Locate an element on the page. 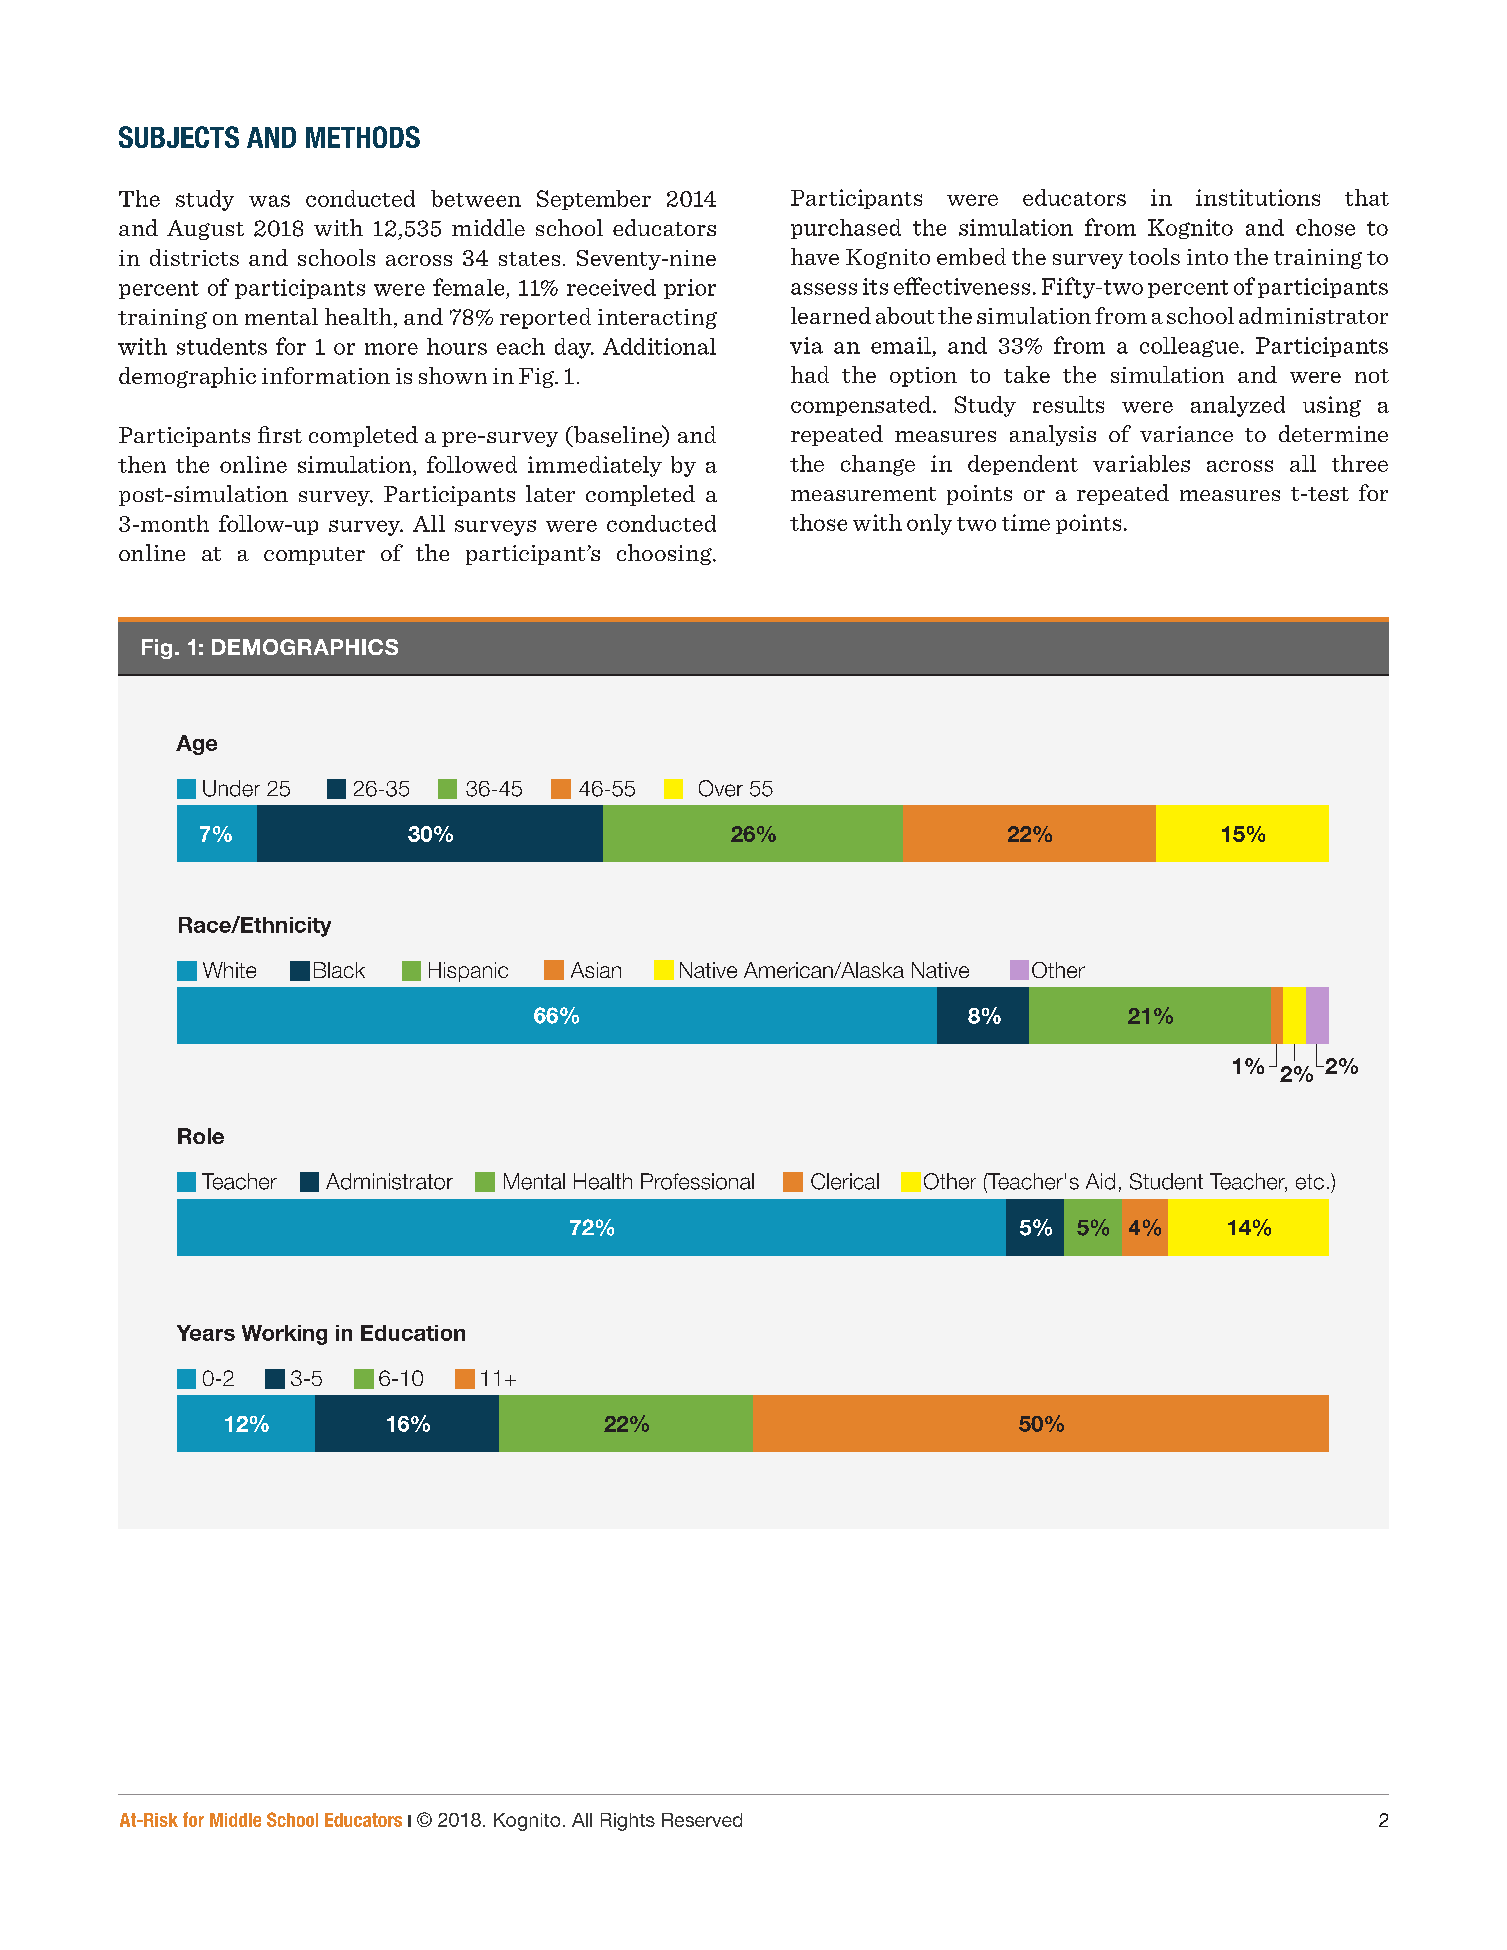 Image resolution: width=1507 pixels, height=1950 pixels. was is located at coordinates (269, 201).
